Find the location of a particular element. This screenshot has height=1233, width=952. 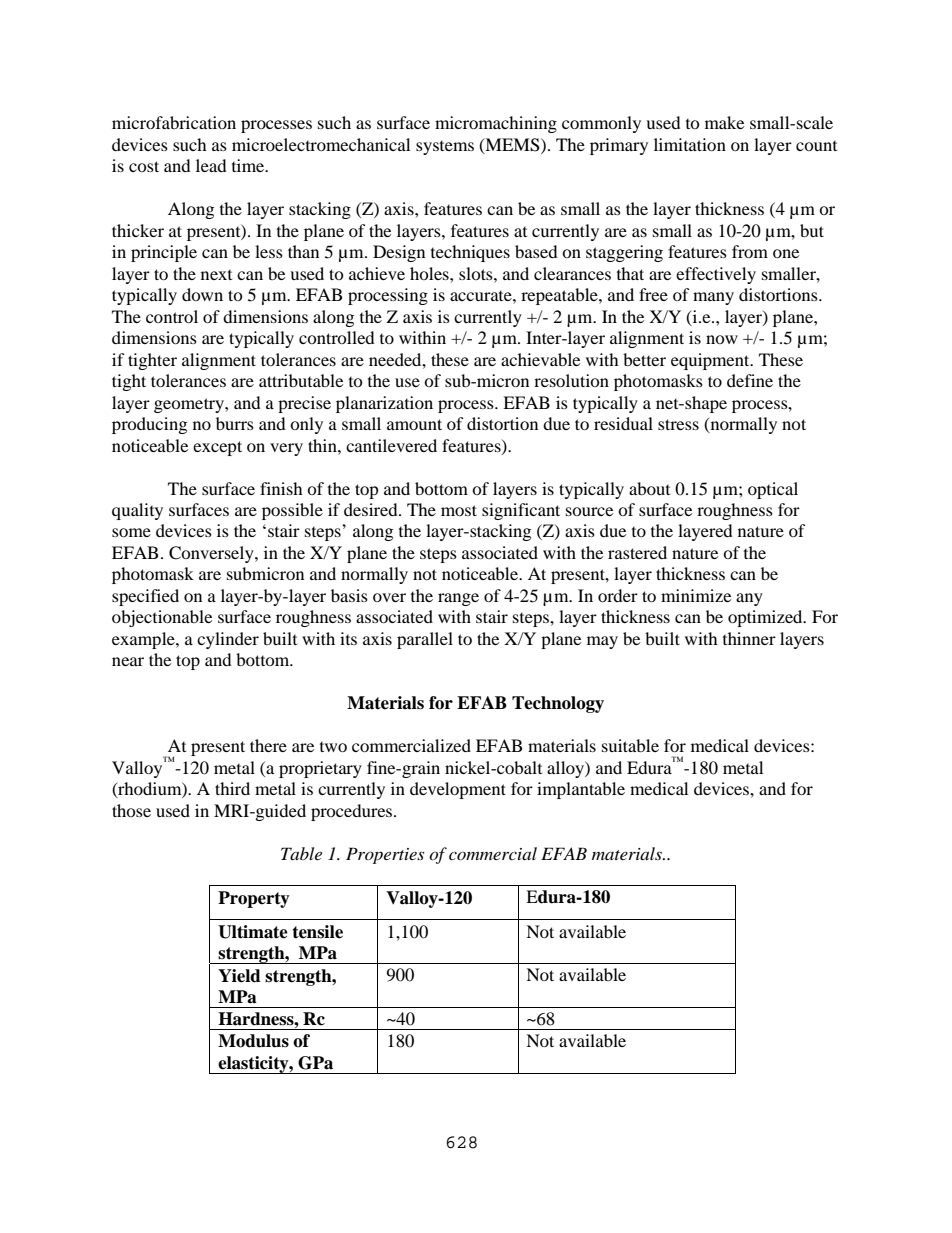

Conversely is located at coordinates (212, 554).
